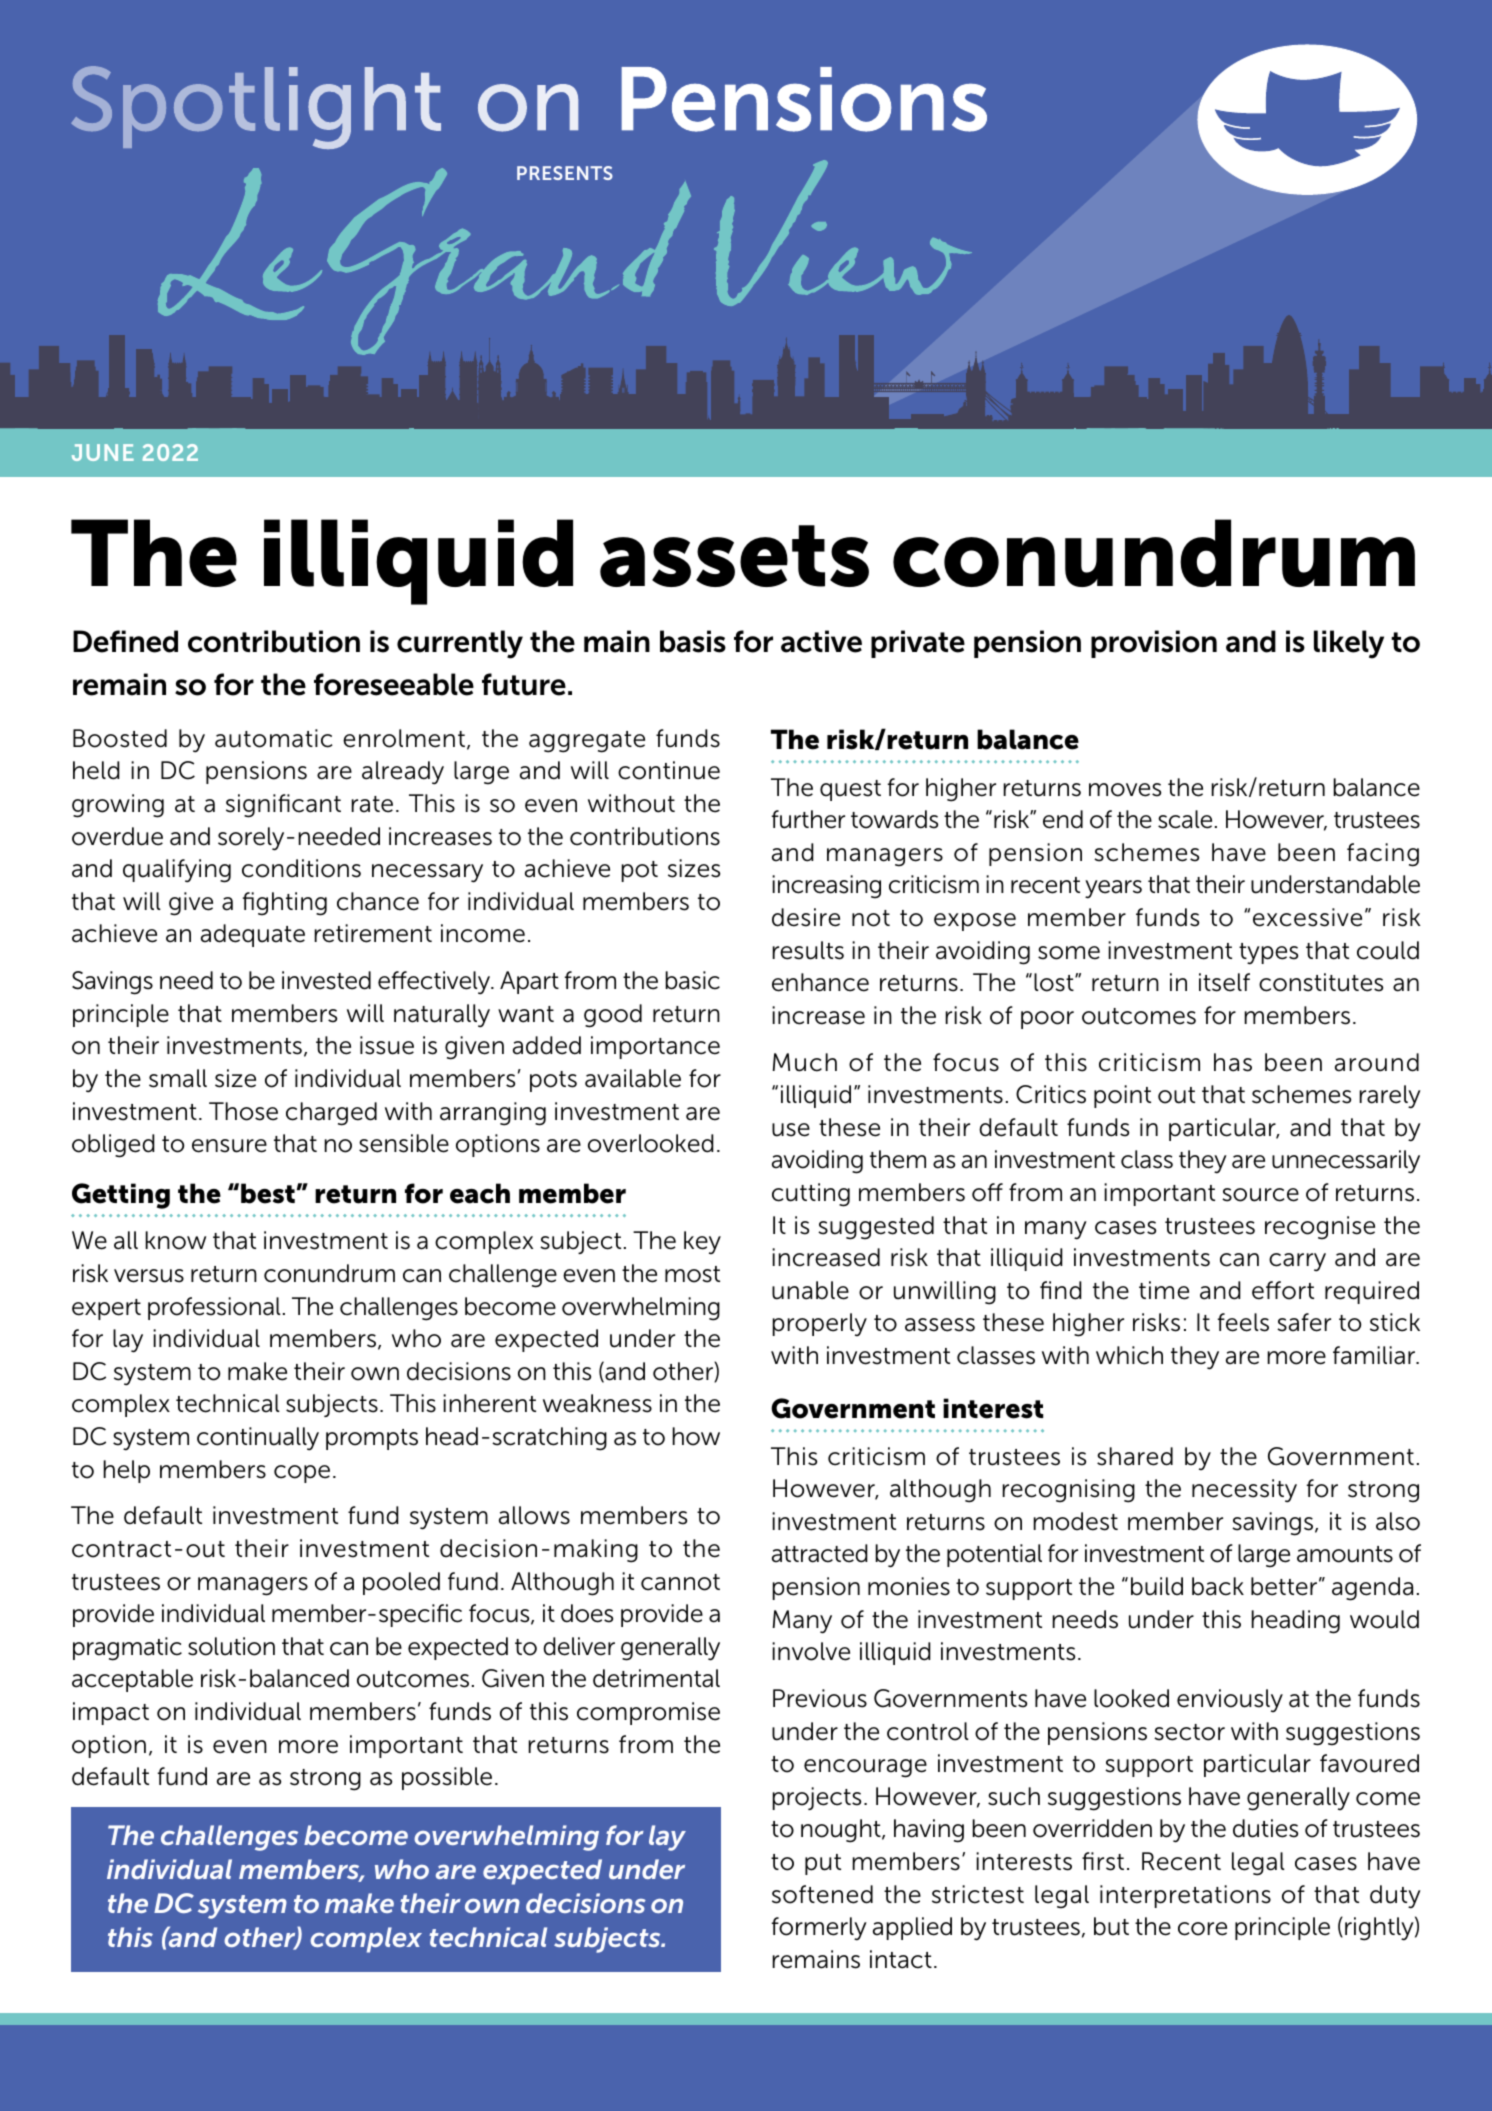  I want to click on excessive, so click(1307, 917).
